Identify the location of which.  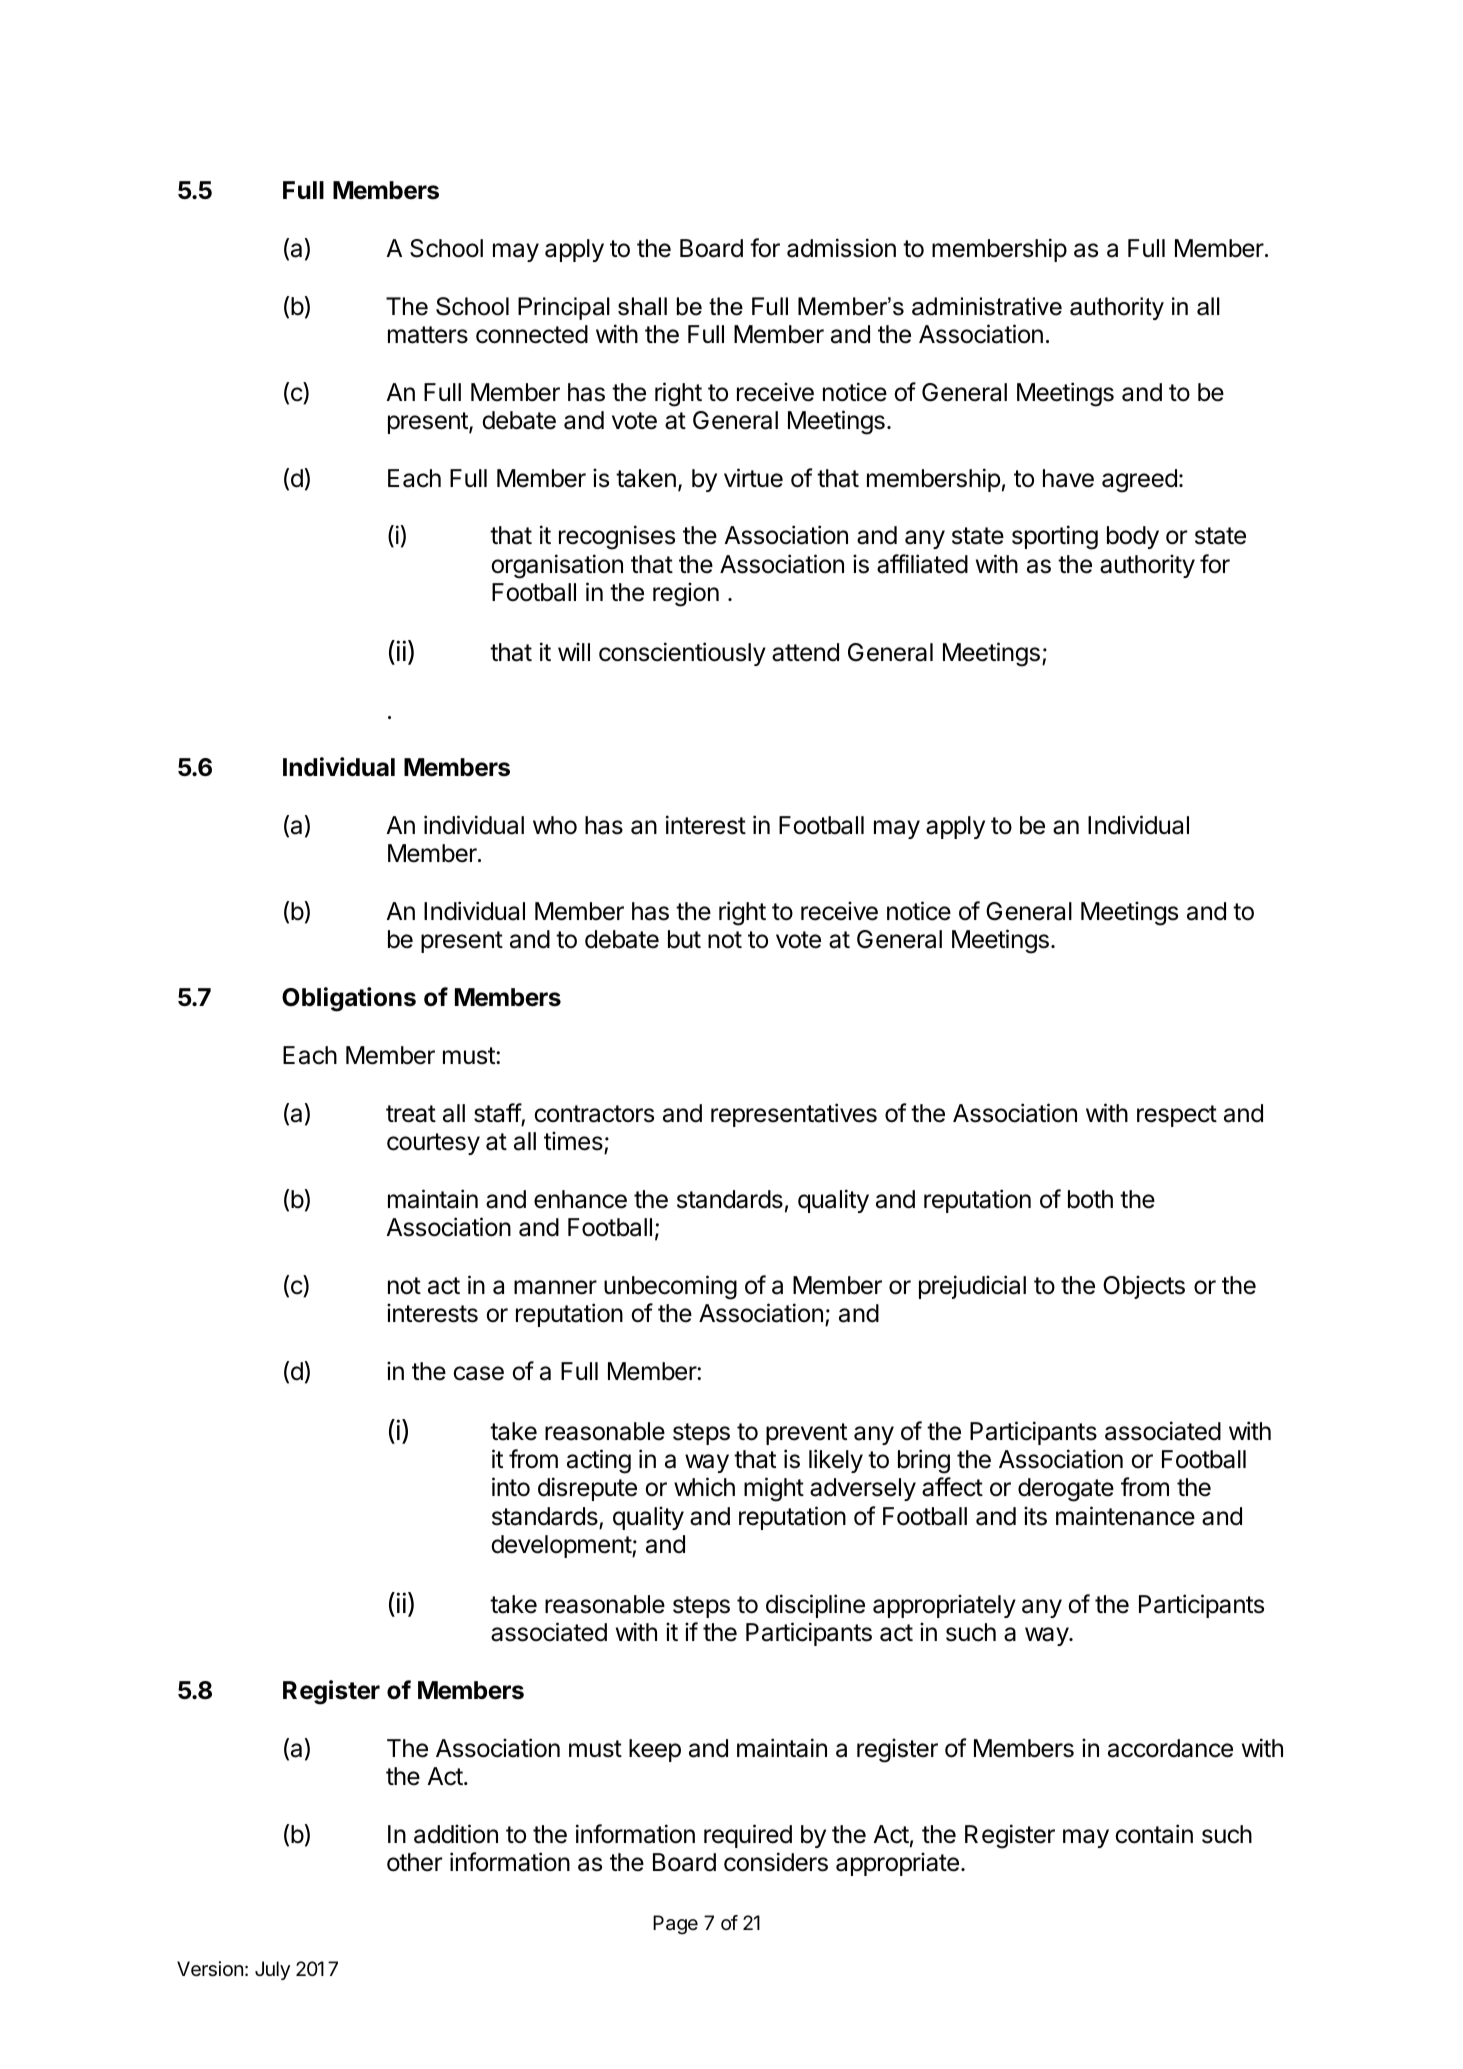
(704, 1487).
